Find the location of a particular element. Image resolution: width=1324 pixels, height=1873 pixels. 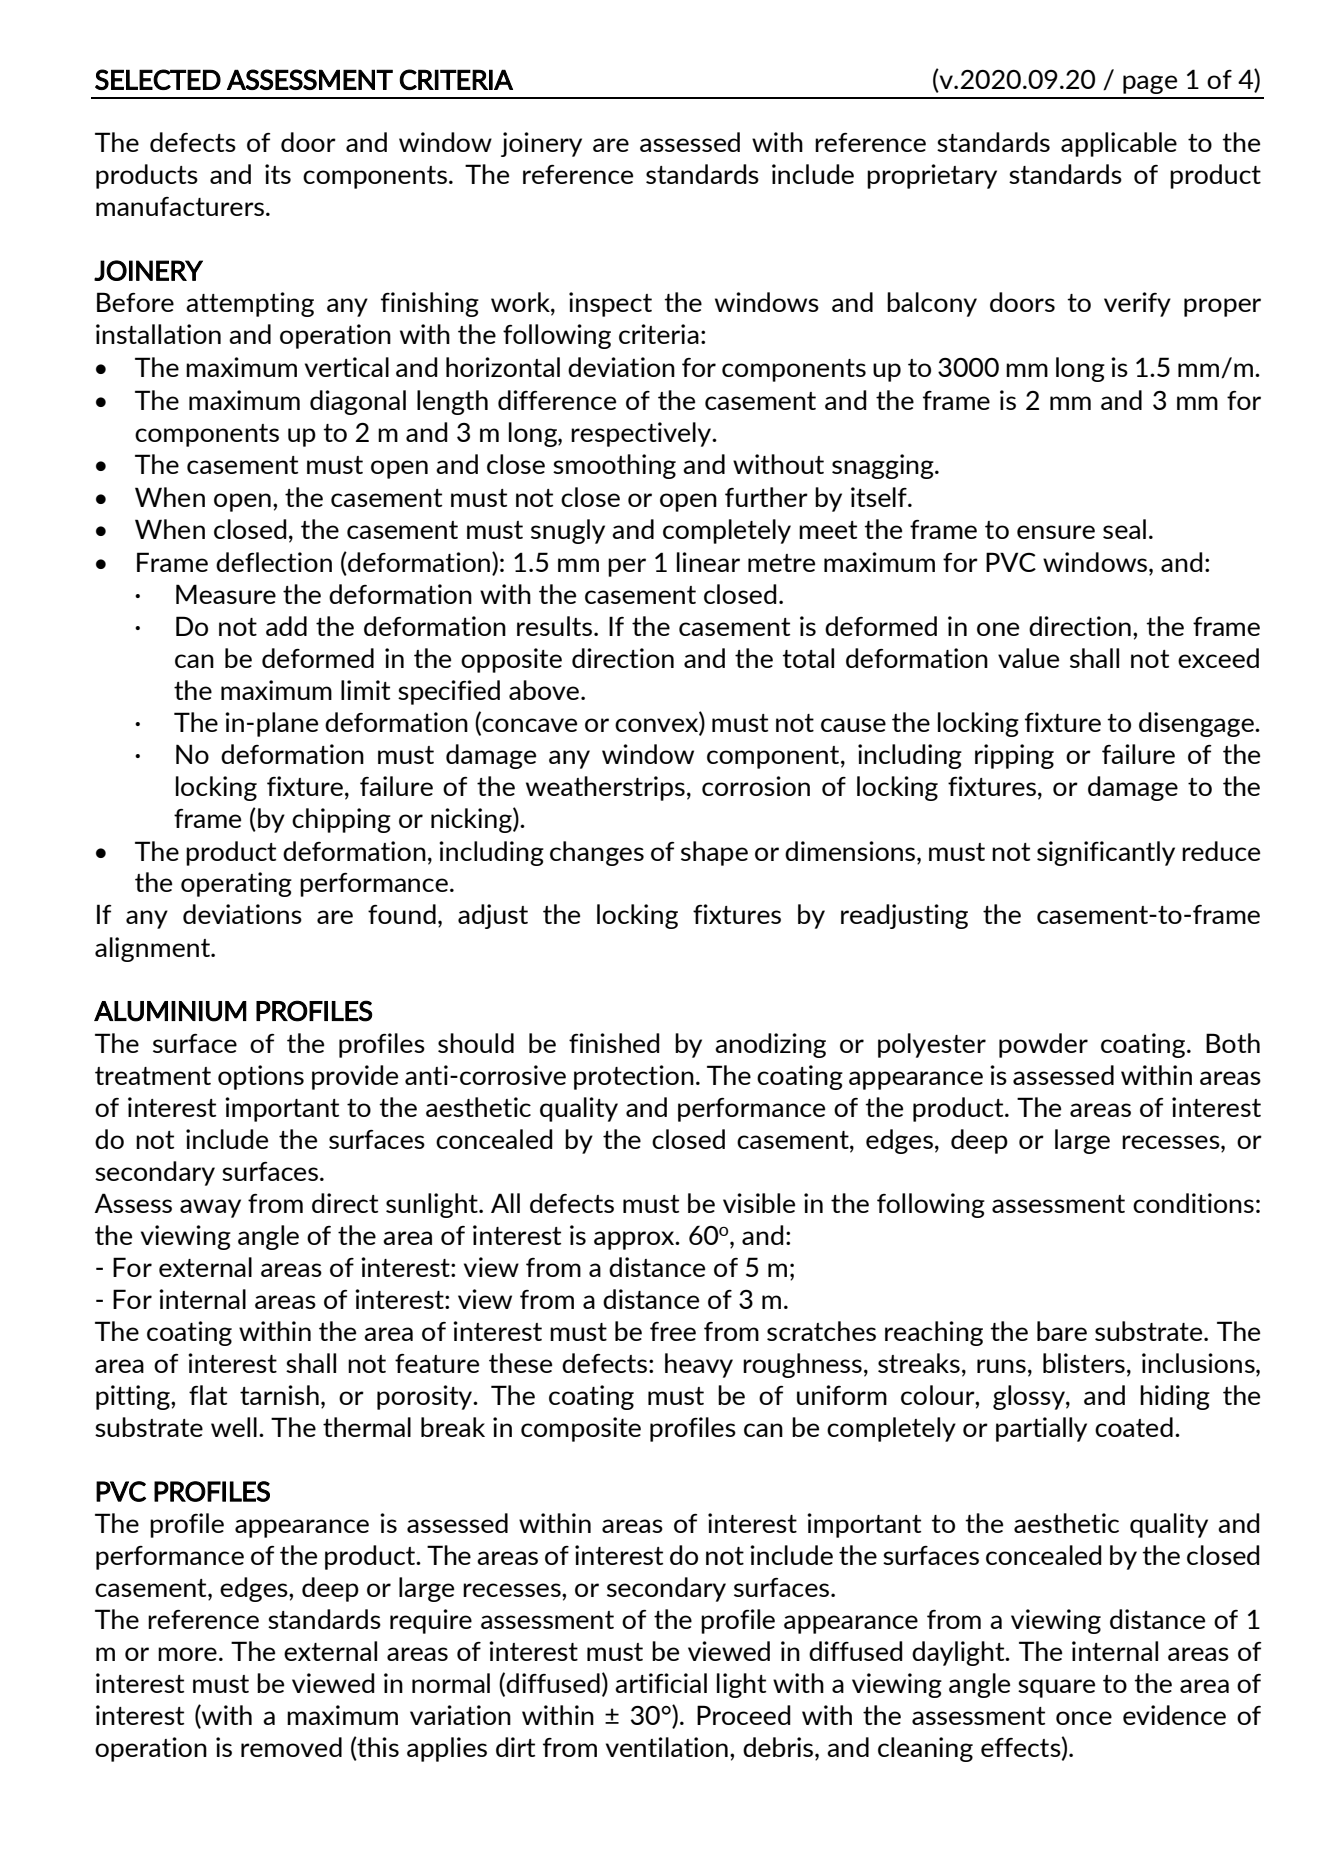

linear is located at coordinates (708, 562).
